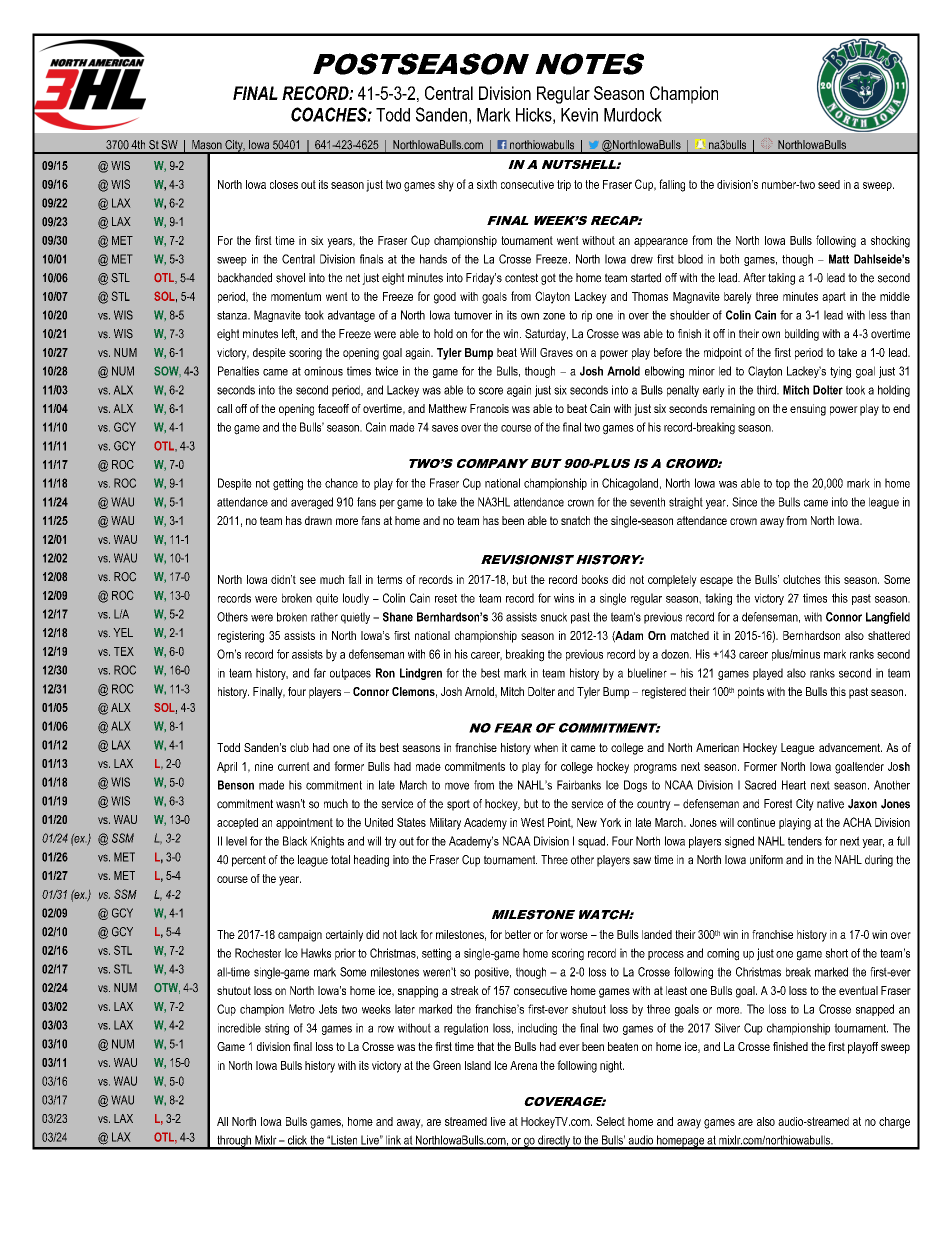 This screenshot has height=1233, width=952. I want to click on directly, so click(554, 1142).
